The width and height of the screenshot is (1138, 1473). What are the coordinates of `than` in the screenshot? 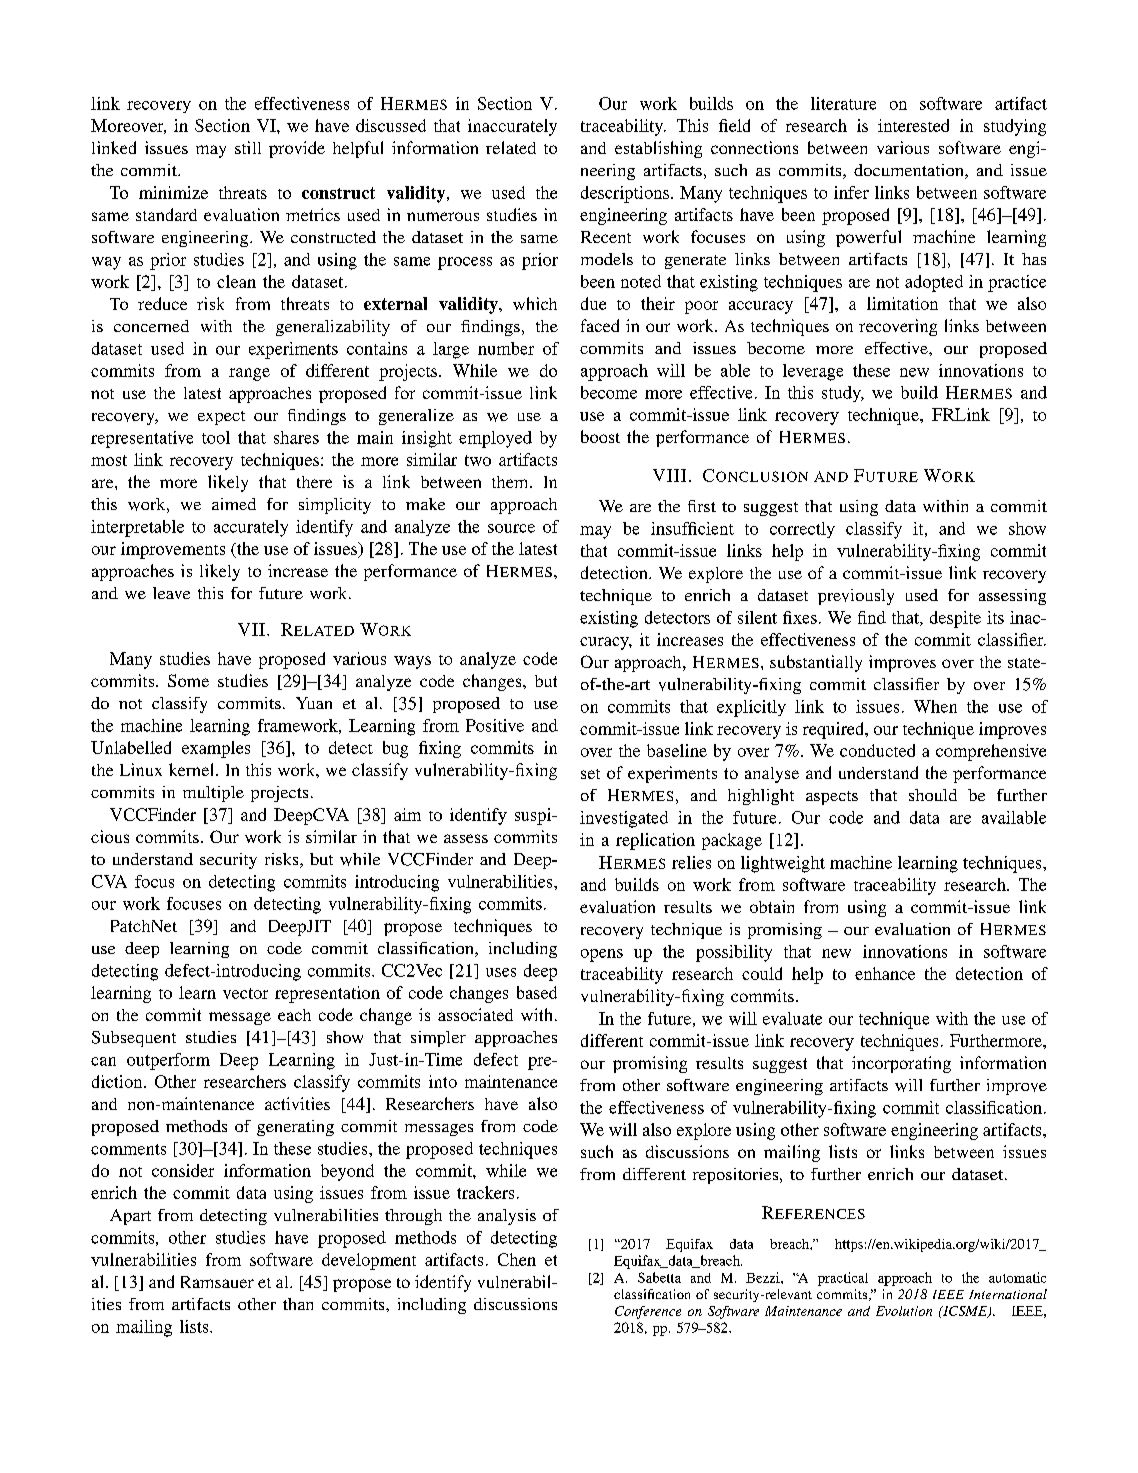 It's located at (298, 1304).
